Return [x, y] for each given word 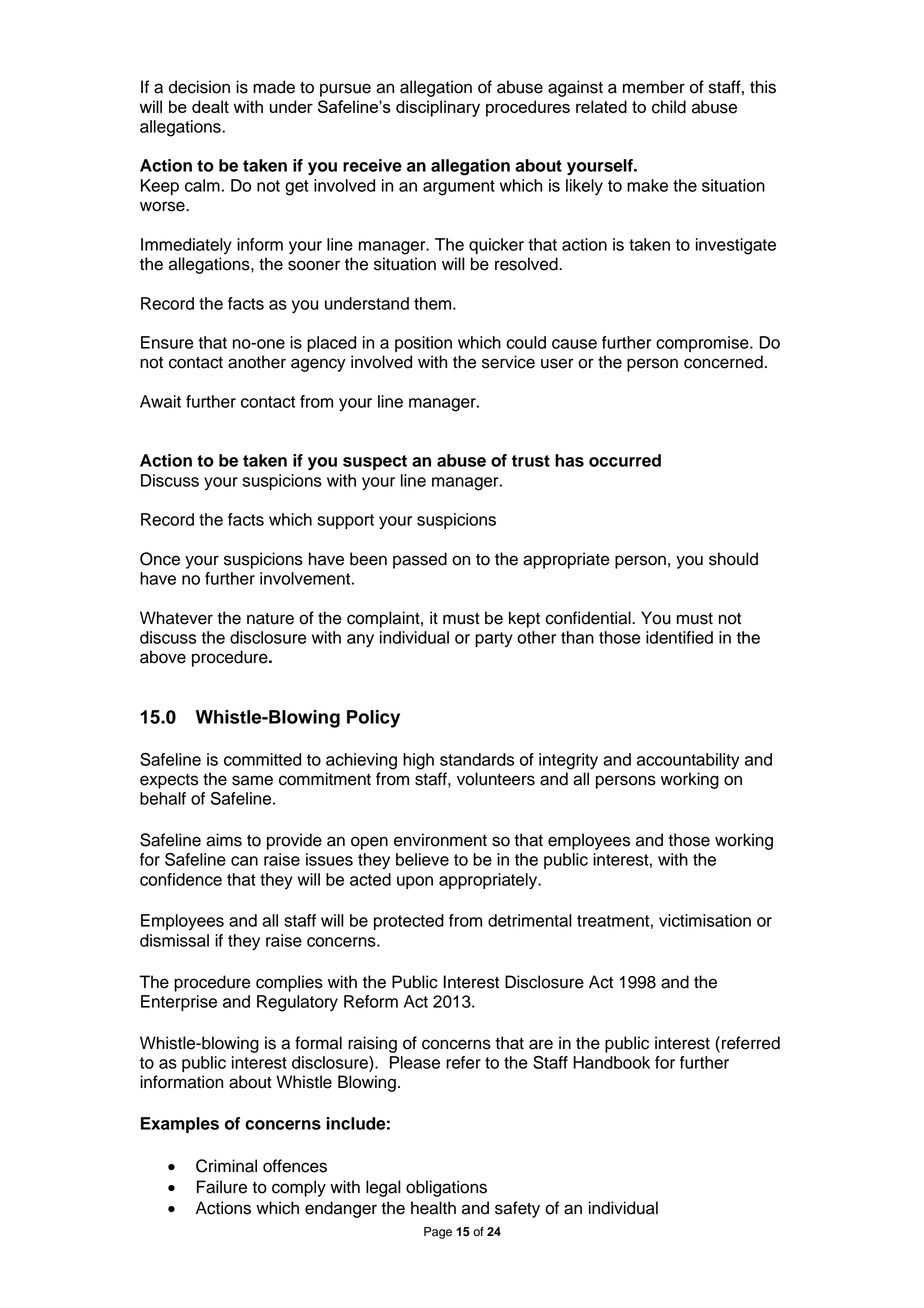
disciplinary [438, 108]
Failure [222, 1187]
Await [160, 401]
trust [531, 461]
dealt [210, 106]
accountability [688, 761]
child [669, 107]
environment [440, 840]
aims [224, 840]
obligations [446, 1188]
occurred [625, 460]
